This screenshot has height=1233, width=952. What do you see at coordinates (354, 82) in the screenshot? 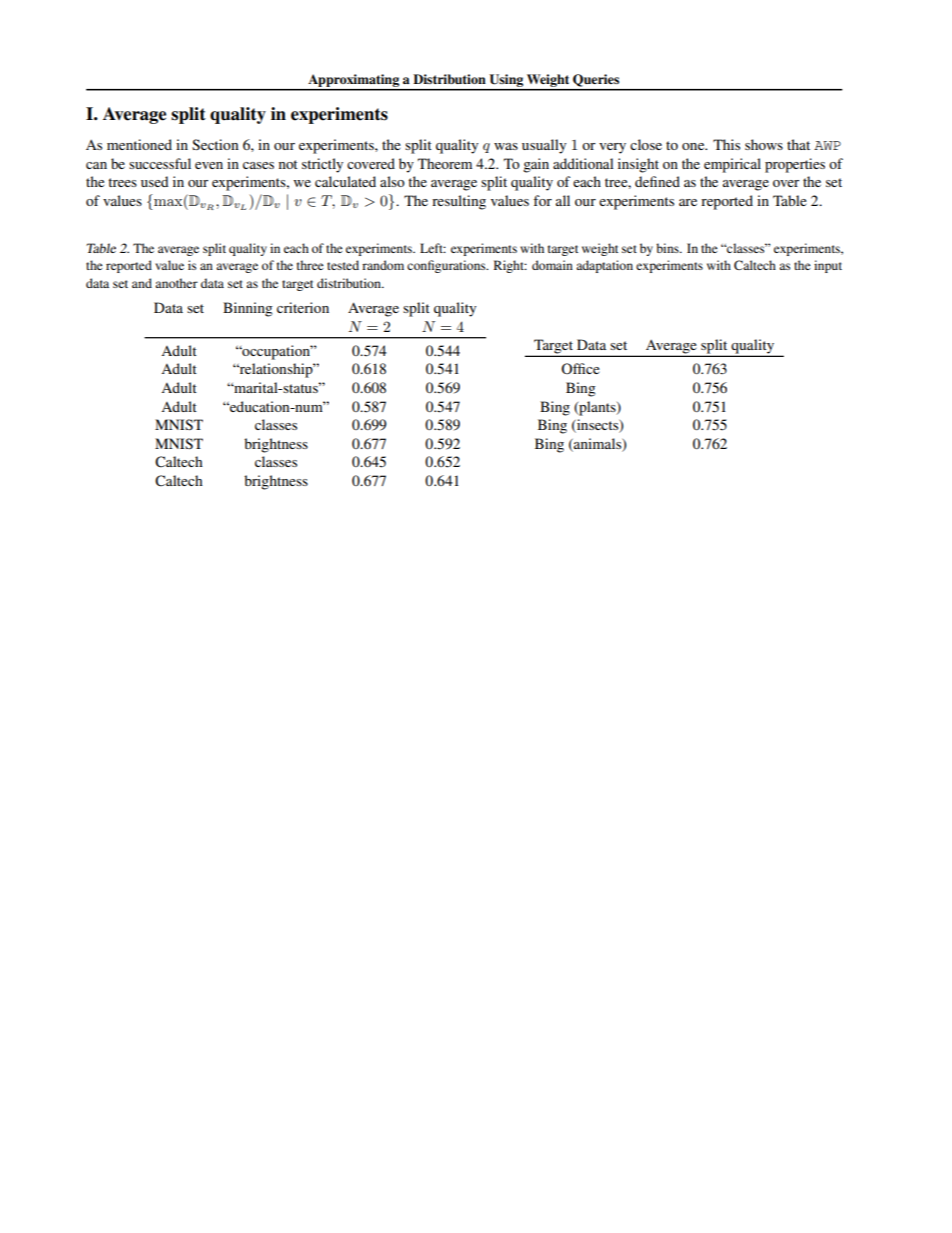
I see `Approximating` at bounding box center [354, 82].
